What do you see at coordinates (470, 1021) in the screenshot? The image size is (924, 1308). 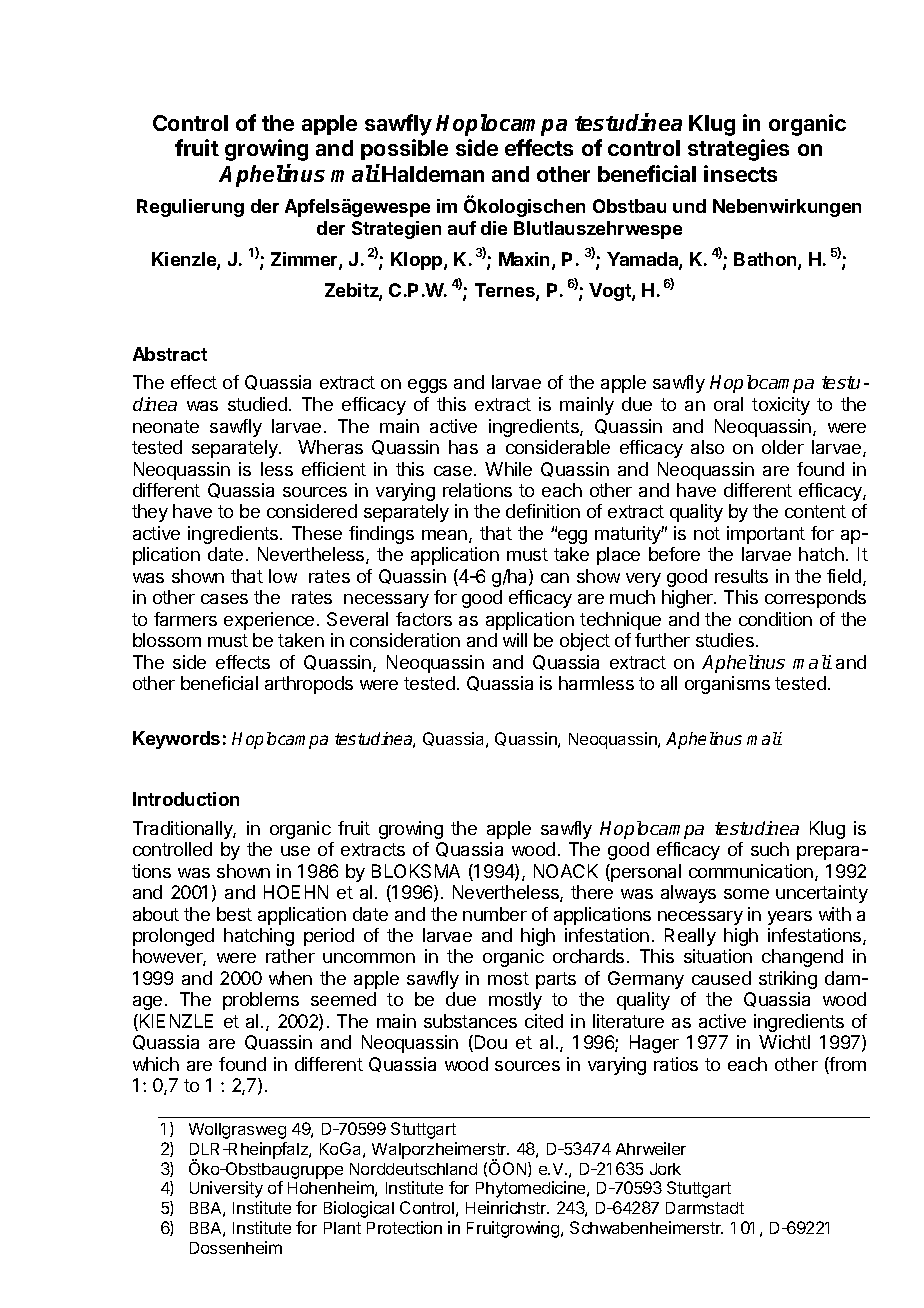 I see `substances` at bounding box center [470, 1021].
